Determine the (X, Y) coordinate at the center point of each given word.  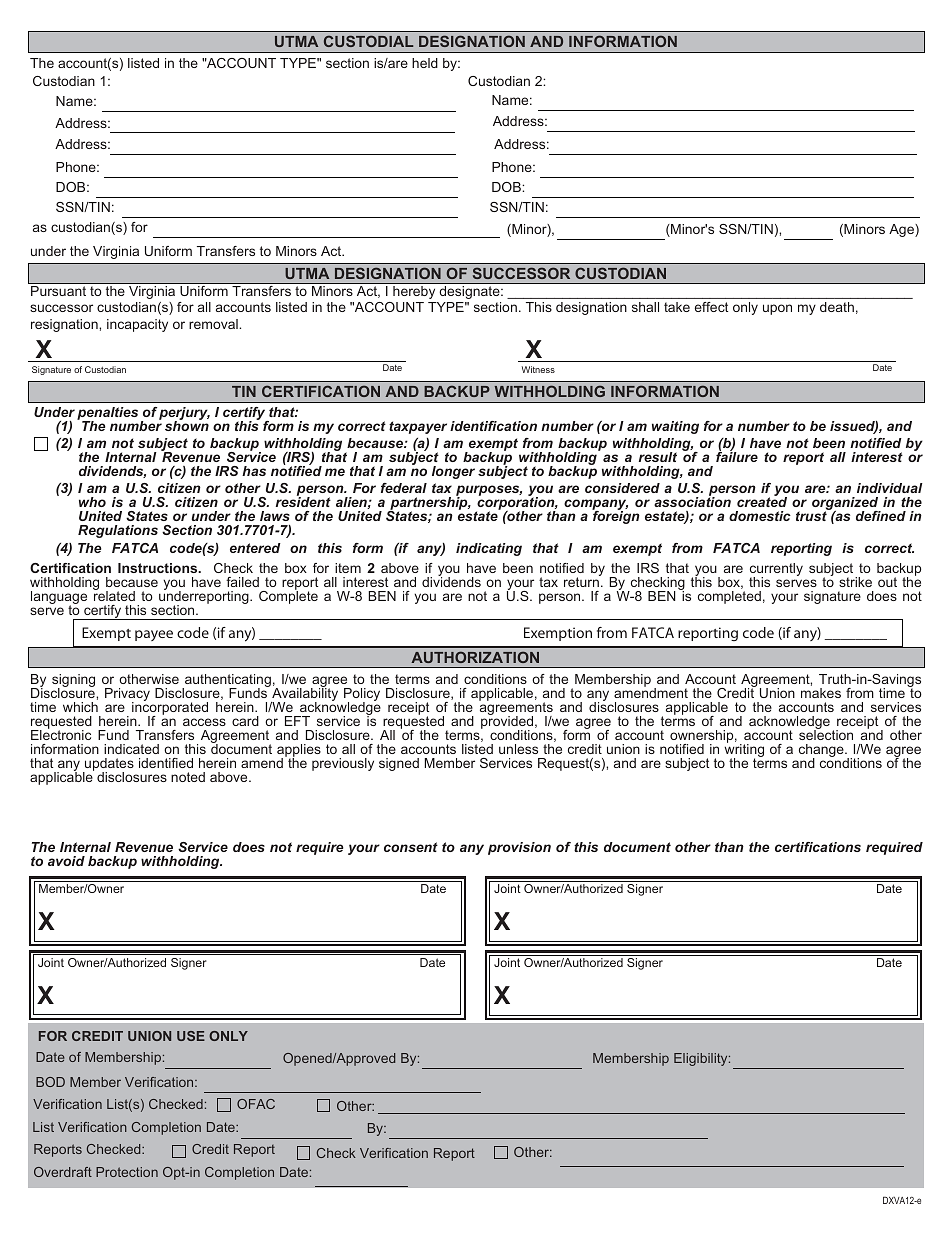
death (837, 307)
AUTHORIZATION (475, 657)
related (114, 595)
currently (776, 571)
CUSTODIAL (368, 41)
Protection (127, 1172)
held (425, 63)
